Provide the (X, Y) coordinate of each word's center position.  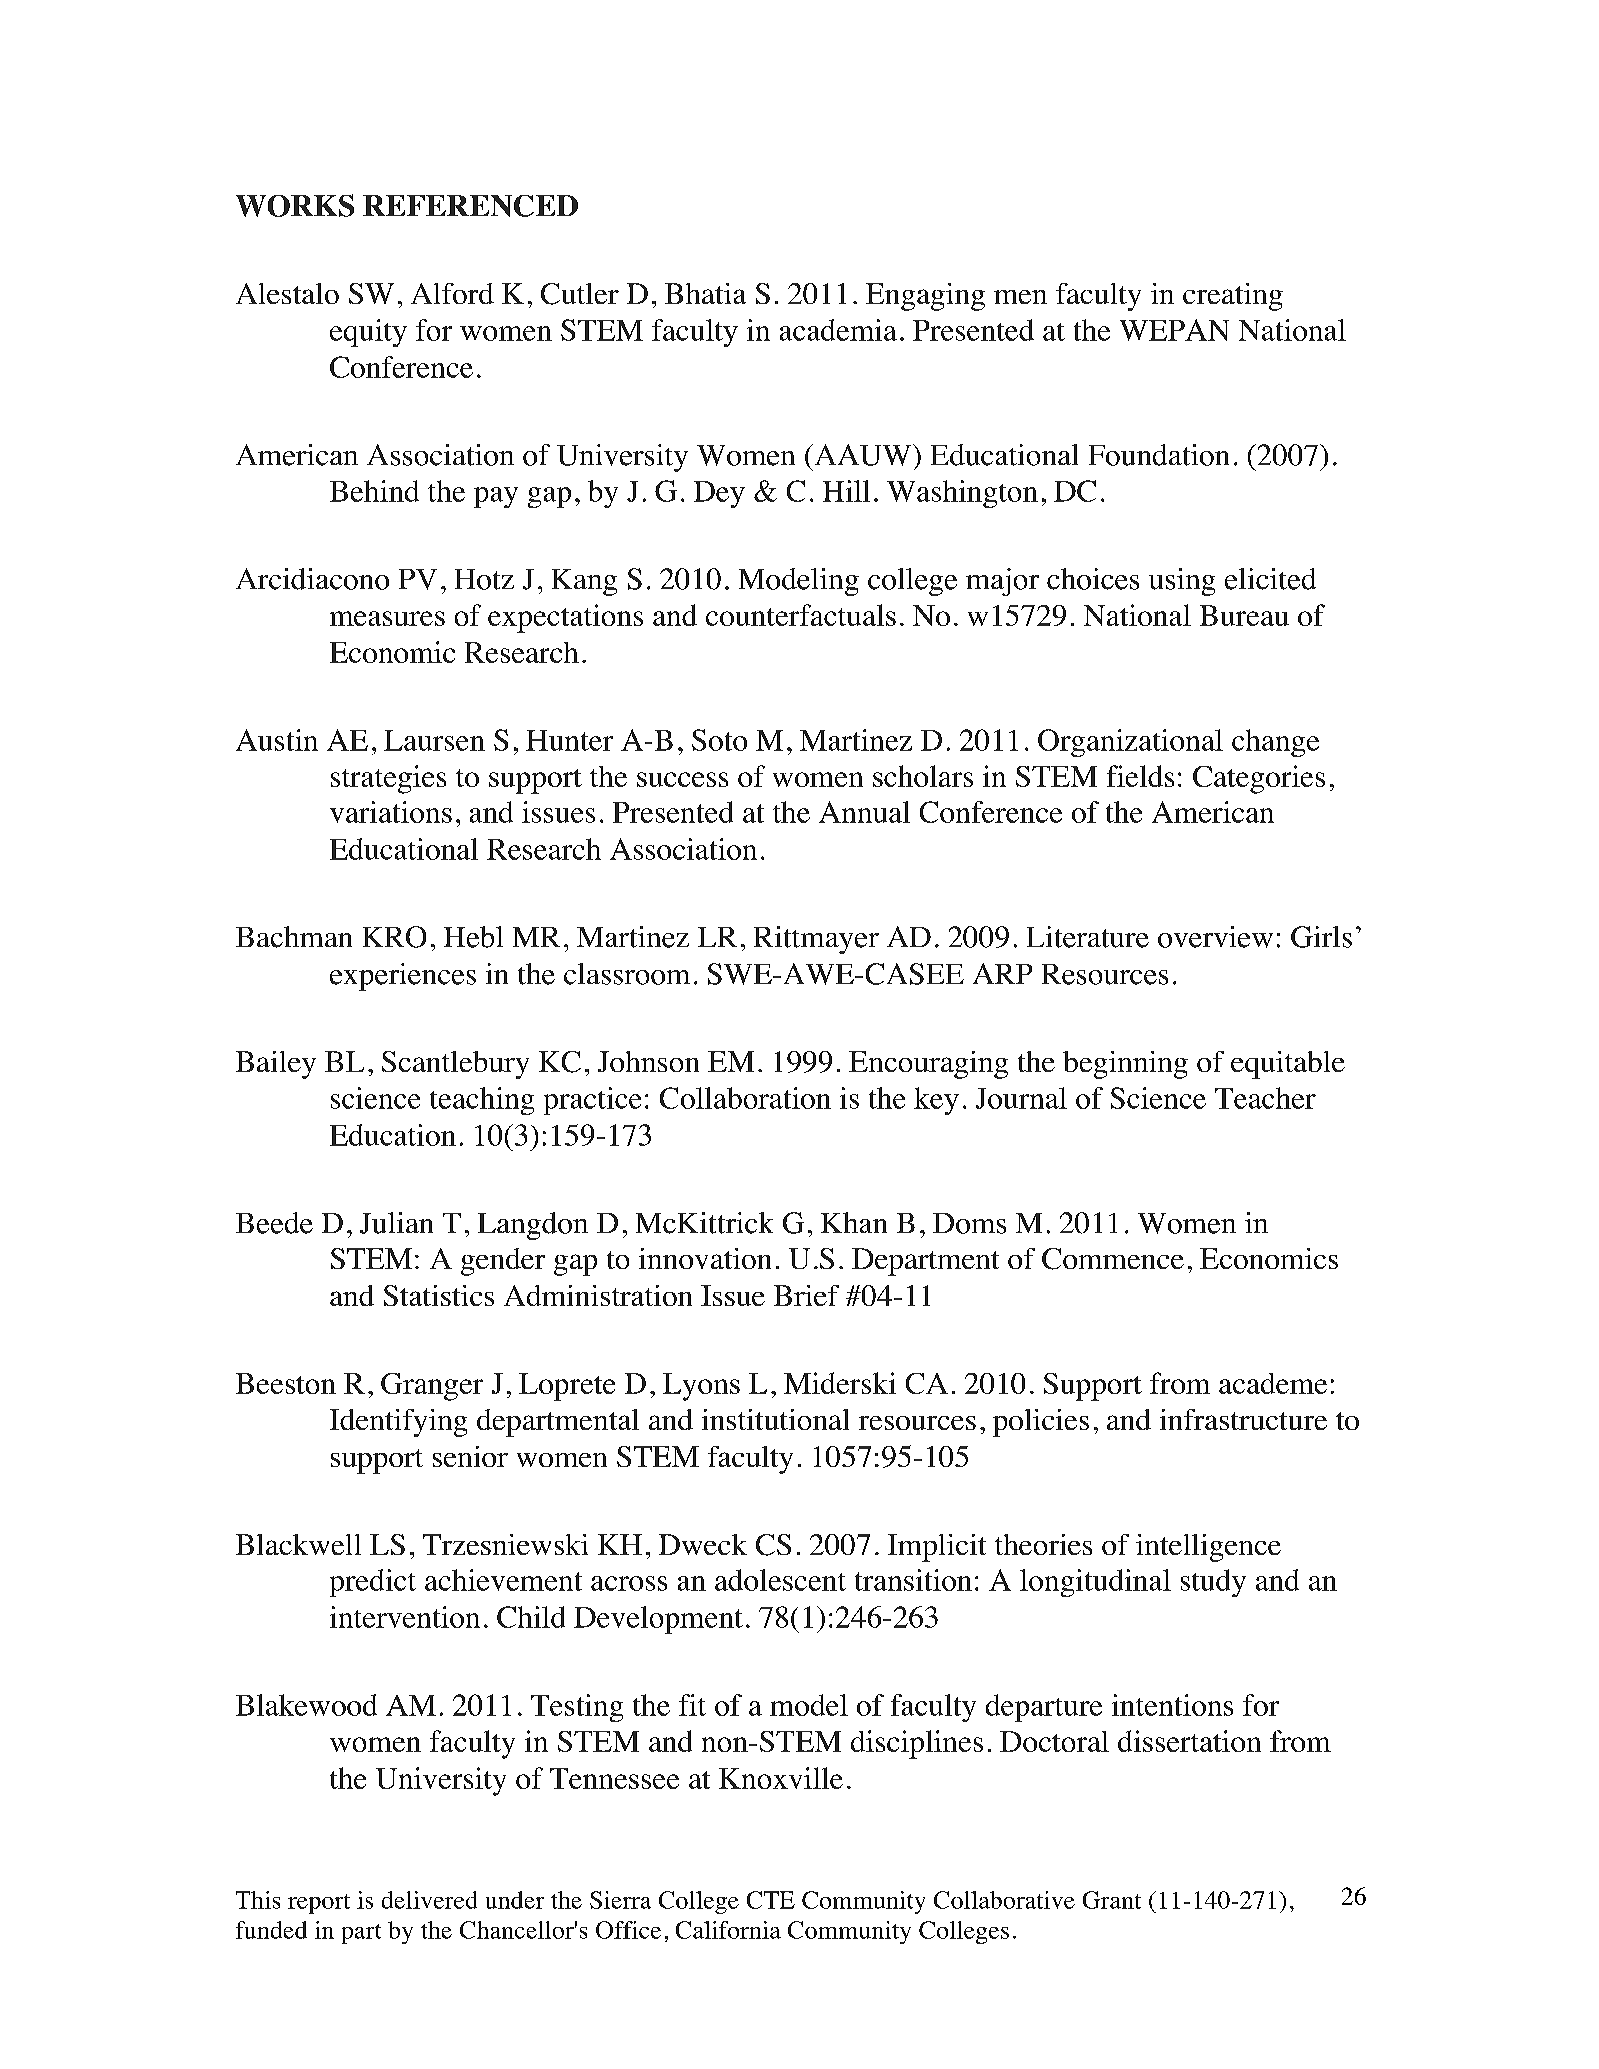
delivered (429, 1900)
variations (391, 812)
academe (1273, 1383)
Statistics (439, 1295)
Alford (452, 293)
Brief (806, 1295)
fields (1140, 776)
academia (838, 330)
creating (1233, 297)
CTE (771, 1900)
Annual (864, 812)
